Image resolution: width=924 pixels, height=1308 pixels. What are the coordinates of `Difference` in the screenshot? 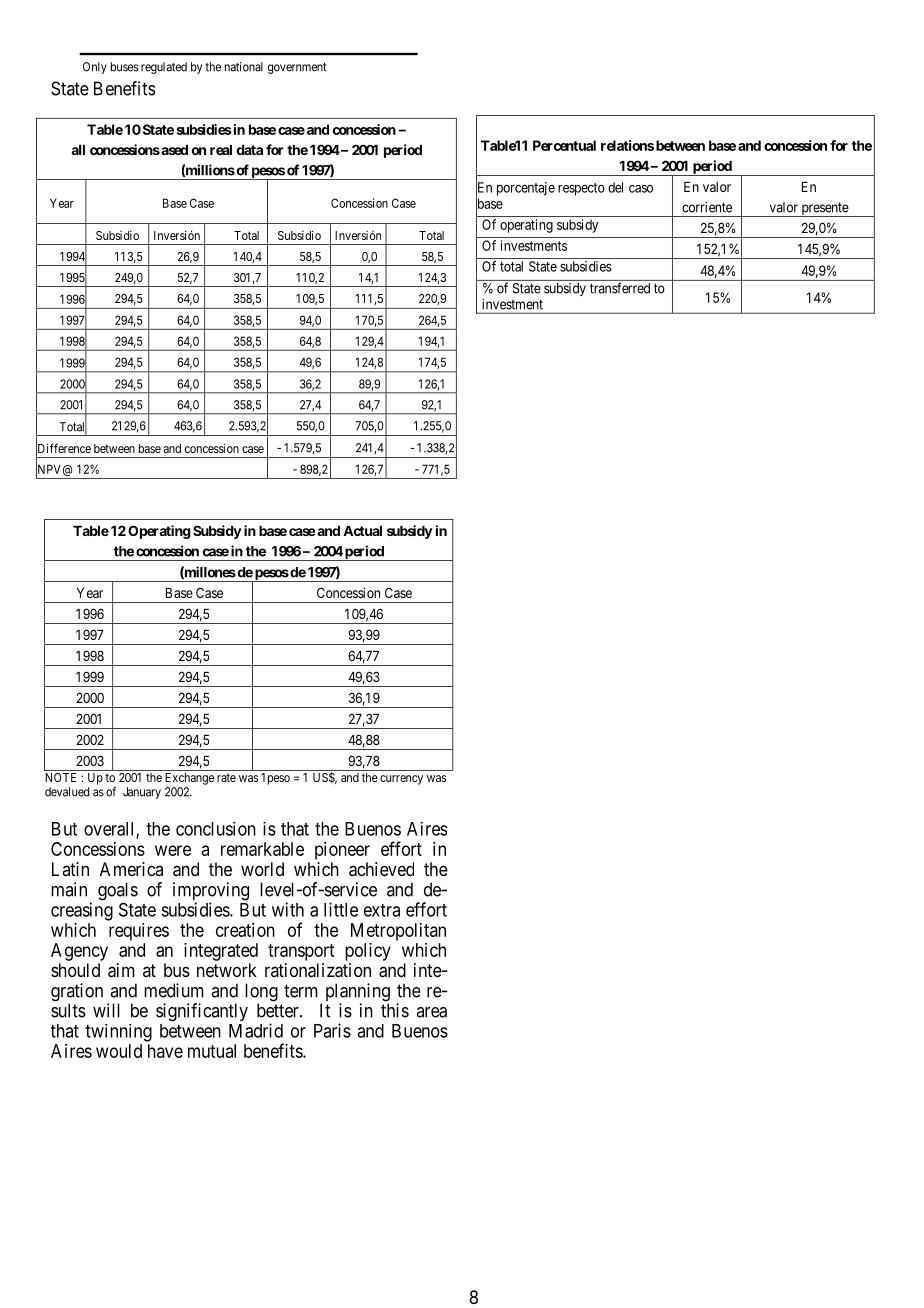 It's located at (63, 448).
